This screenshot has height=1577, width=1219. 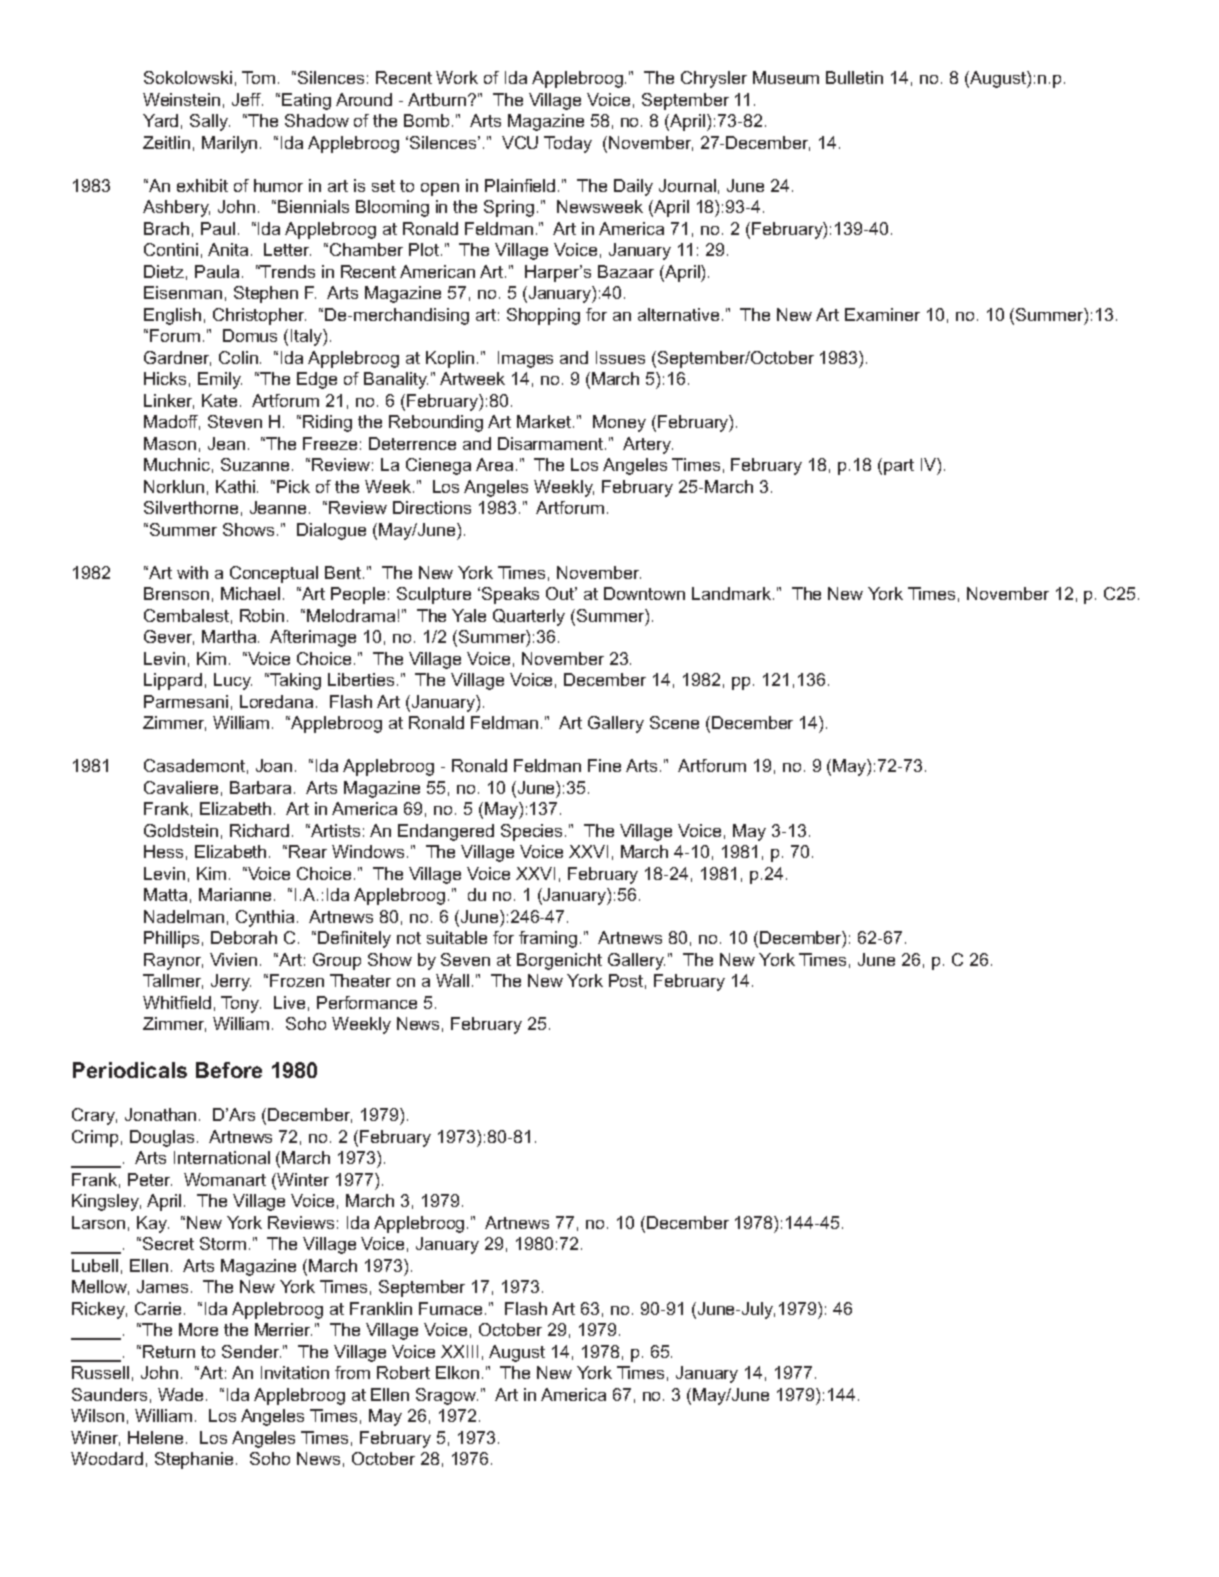 I want to click on Robert, so click(x=403, y=1372).
